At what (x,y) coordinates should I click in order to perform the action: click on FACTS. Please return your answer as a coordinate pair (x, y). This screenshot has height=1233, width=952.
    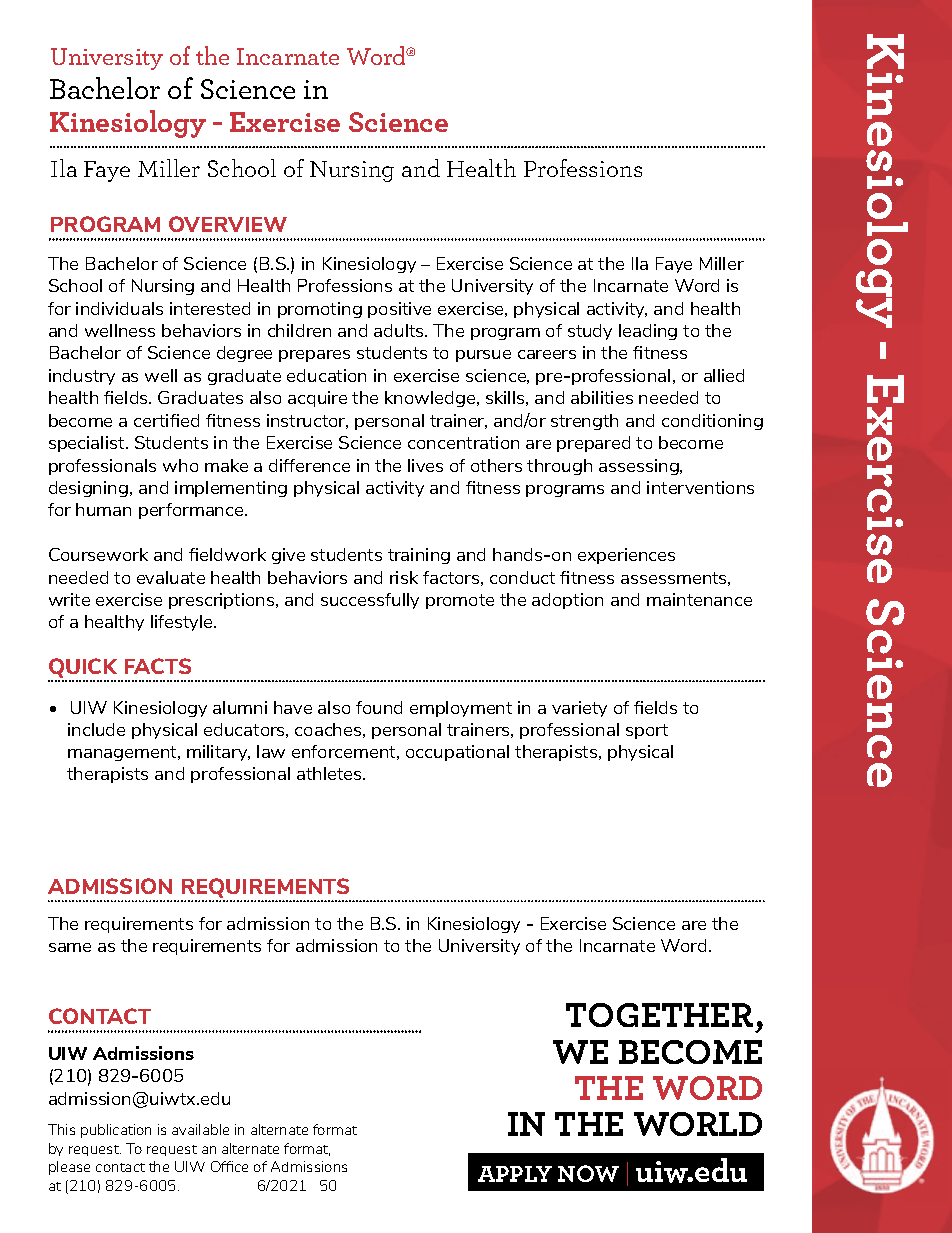
    Looking at the image, I should click on (158, 666).
